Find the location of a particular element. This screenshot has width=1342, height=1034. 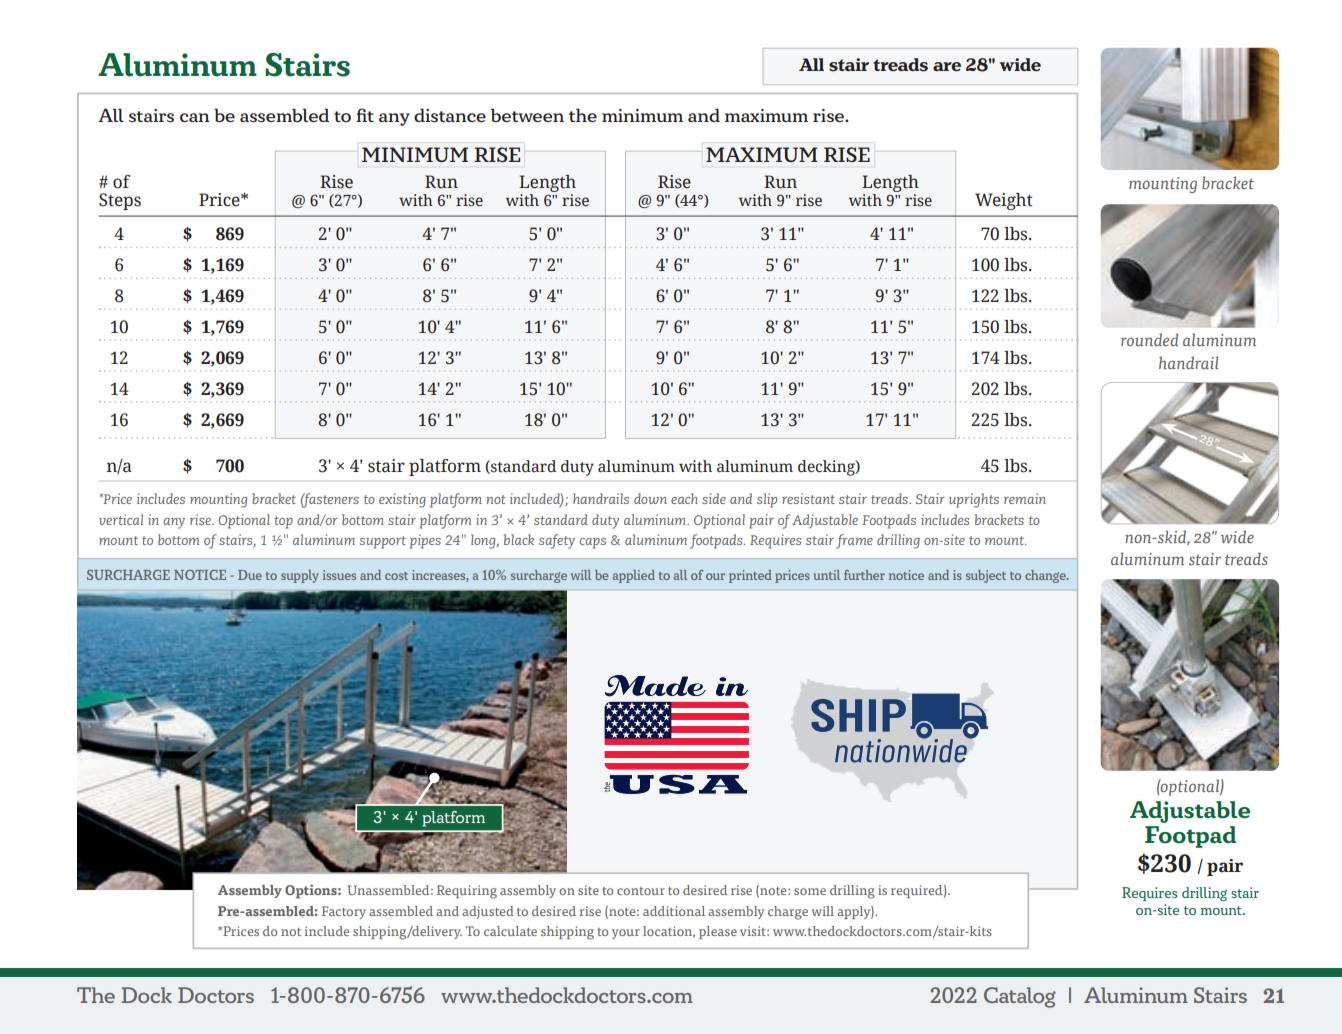

rounded is located at coordinates (1149, 339).
